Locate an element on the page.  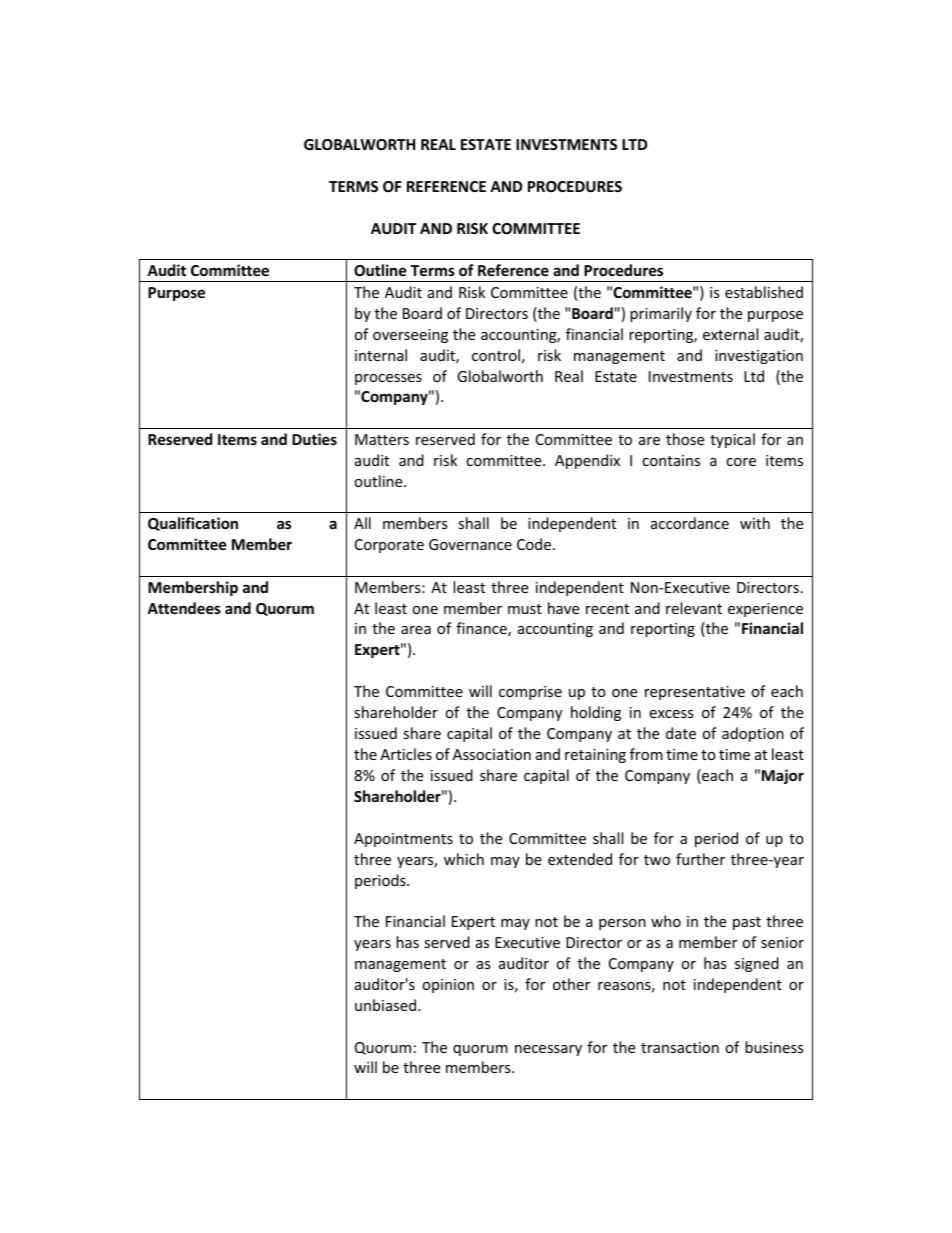
Qualification is located at coordinates (193, 524).
